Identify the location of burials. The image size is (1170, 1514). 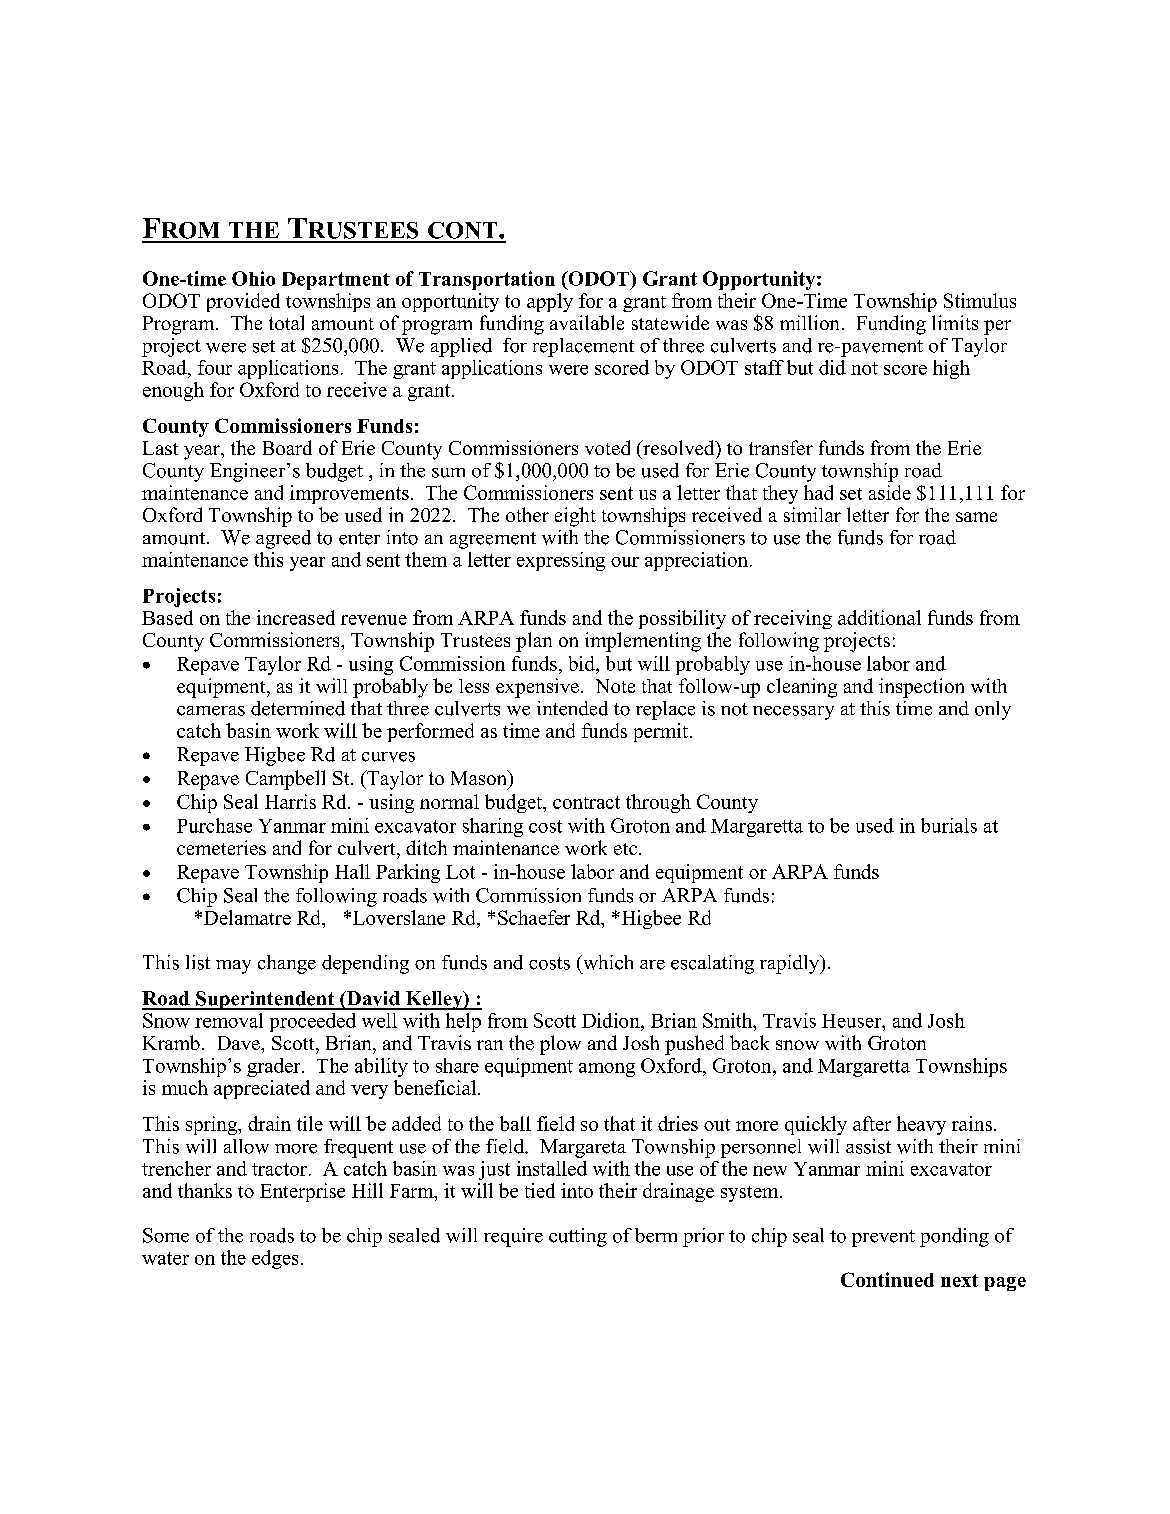
(949, 825).
